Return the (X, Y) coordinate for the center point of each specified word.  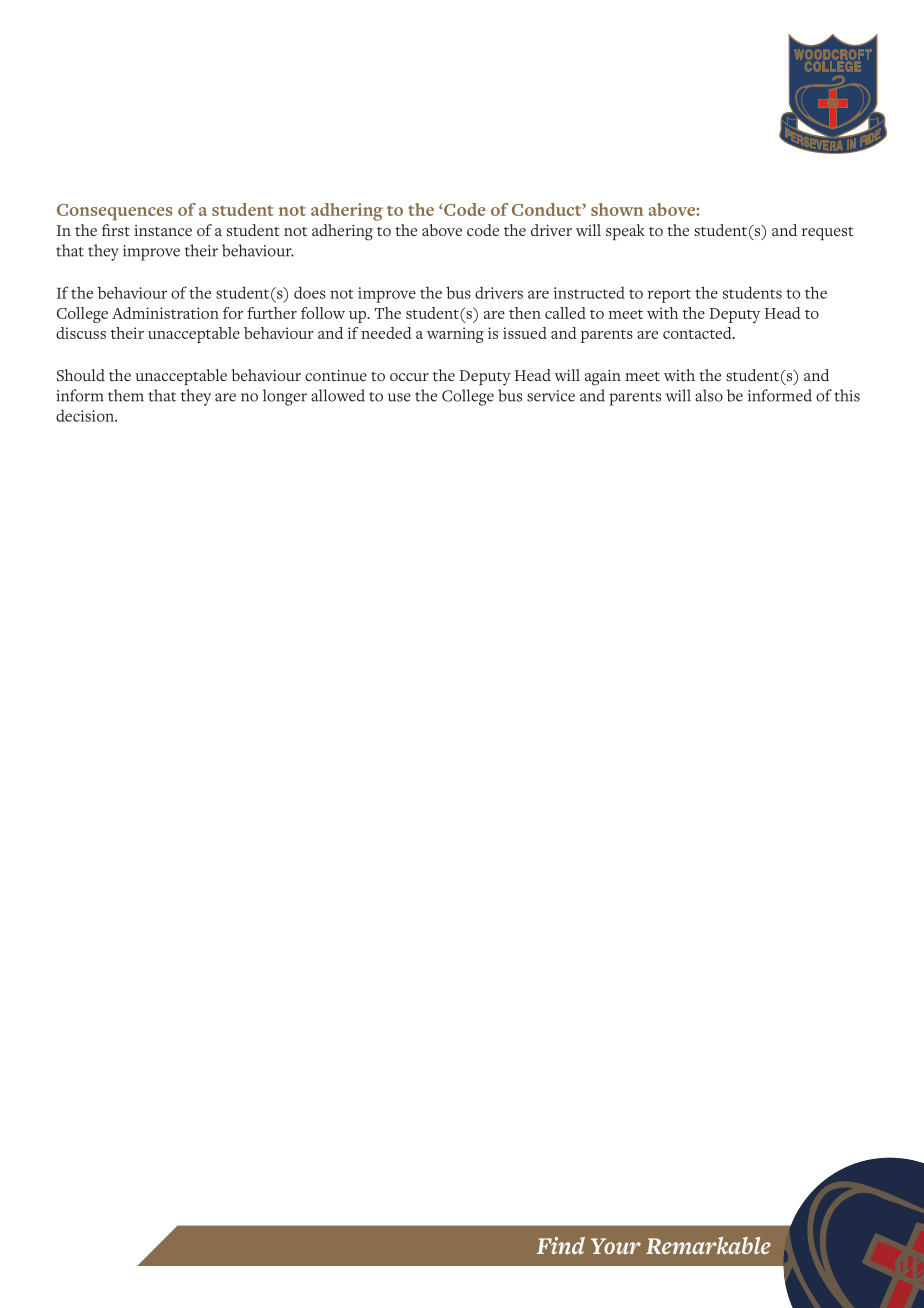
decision (86, 415)
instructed (589, 292)
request (828, 233)
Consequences (114, 212)
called (565, 313)
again (603, 378)
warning (455, 335)
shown (617, 209)
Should (81, 375)
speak (625, 232)
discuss (81, 333)
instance (163, 230)
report (669, 296)
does (310, 292)
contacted (698, 333)
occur (409, 377)
